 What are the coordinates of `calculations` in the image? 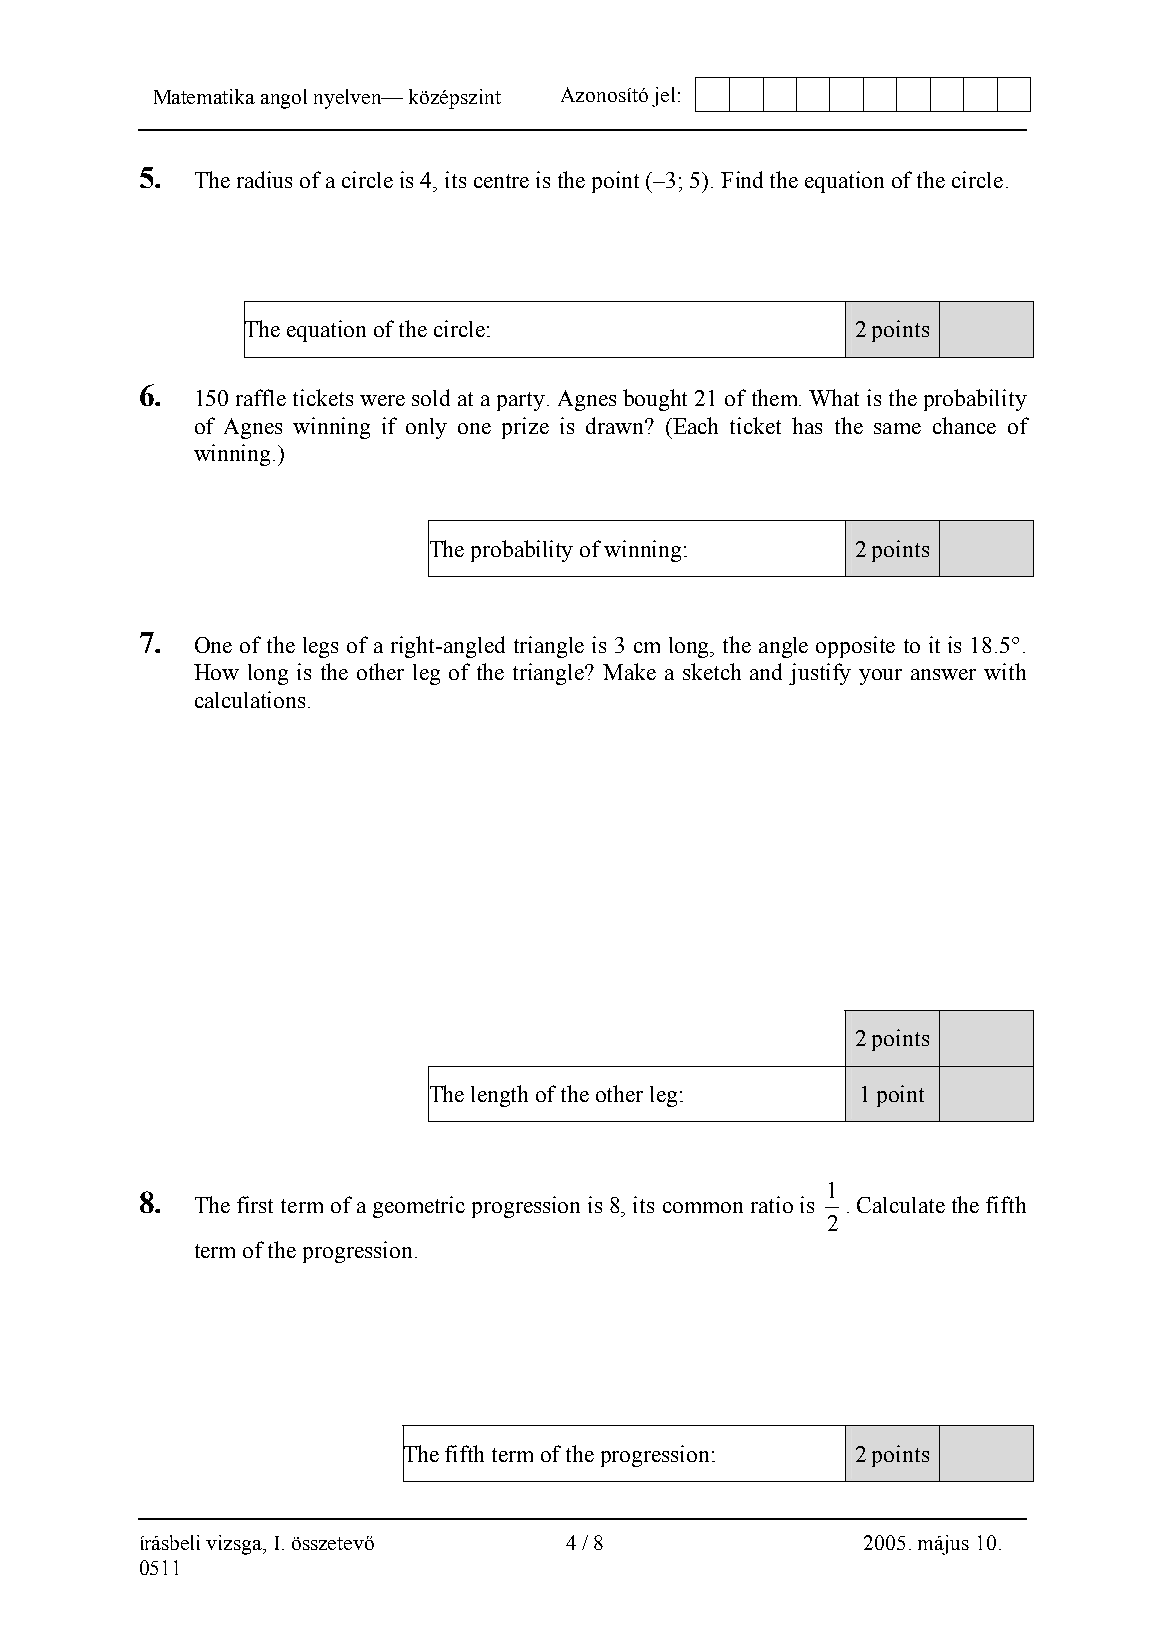 It's located at (250, 699).
